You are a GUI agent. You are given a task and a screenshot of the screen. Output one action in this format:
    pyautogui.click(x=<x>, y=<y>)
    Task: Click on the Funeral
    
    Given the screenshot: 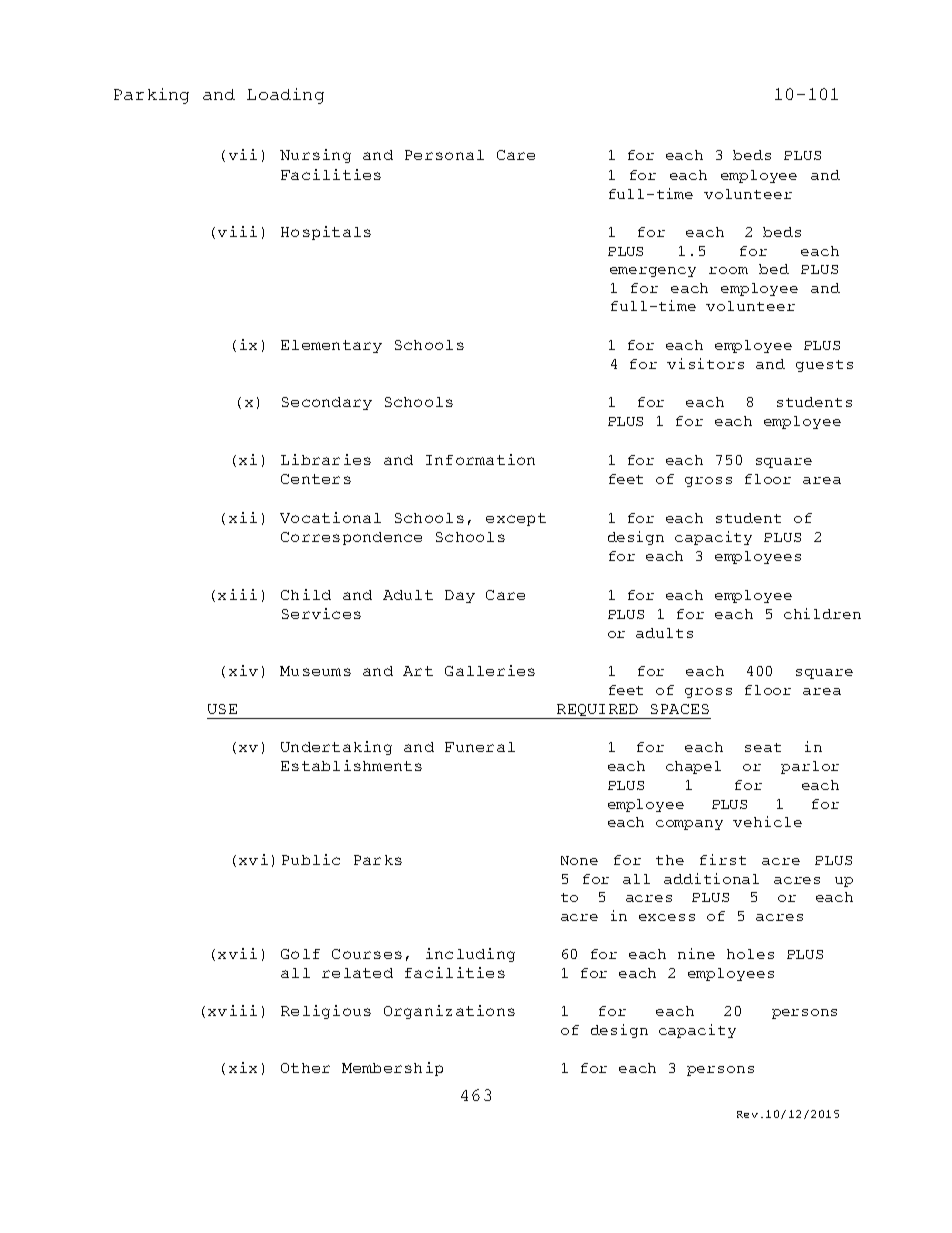 What is the action you would take?
    pyautogui.click(x=480, y=747)
